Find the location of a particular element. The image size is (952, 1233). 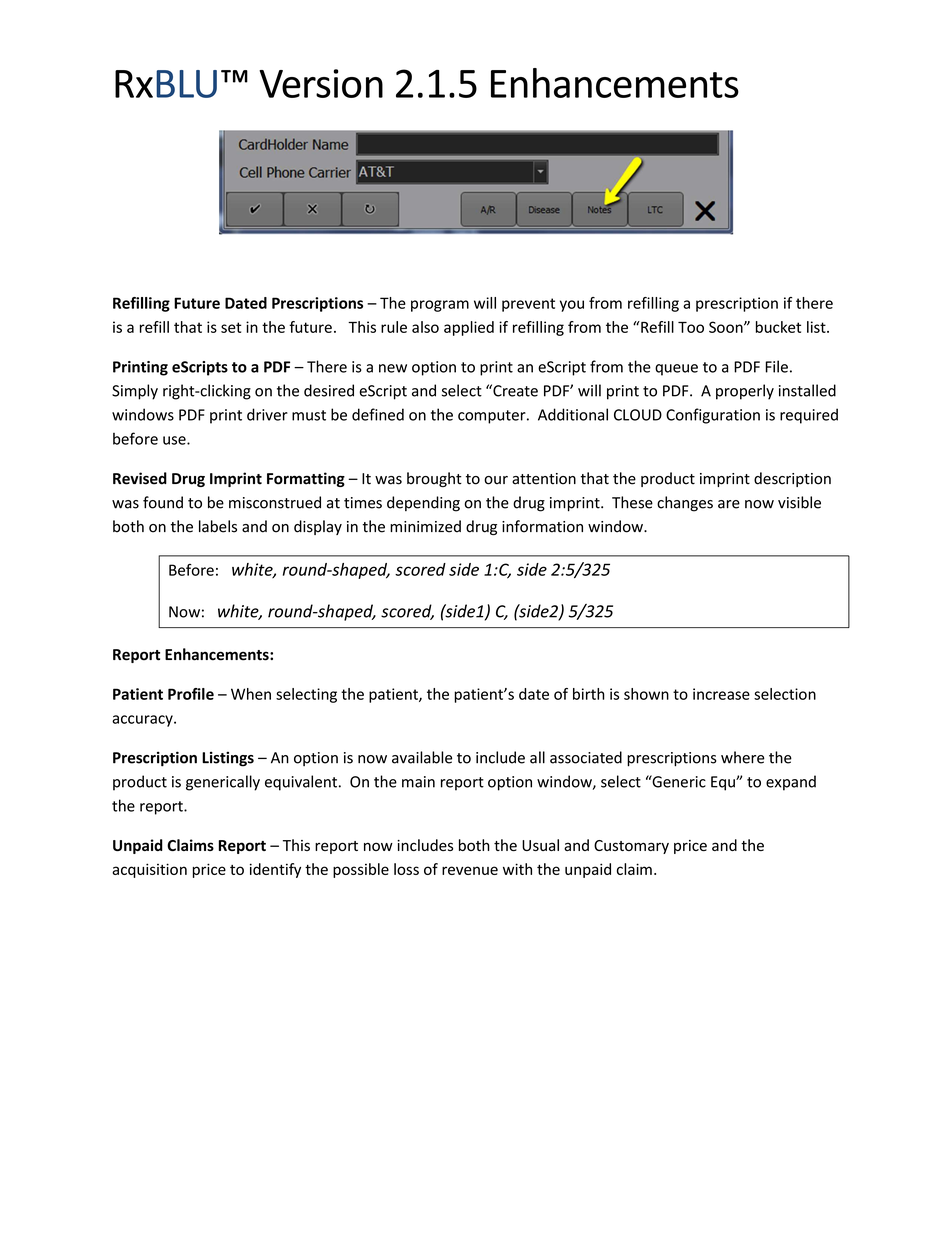

you is located at coordinates (572, 306).
